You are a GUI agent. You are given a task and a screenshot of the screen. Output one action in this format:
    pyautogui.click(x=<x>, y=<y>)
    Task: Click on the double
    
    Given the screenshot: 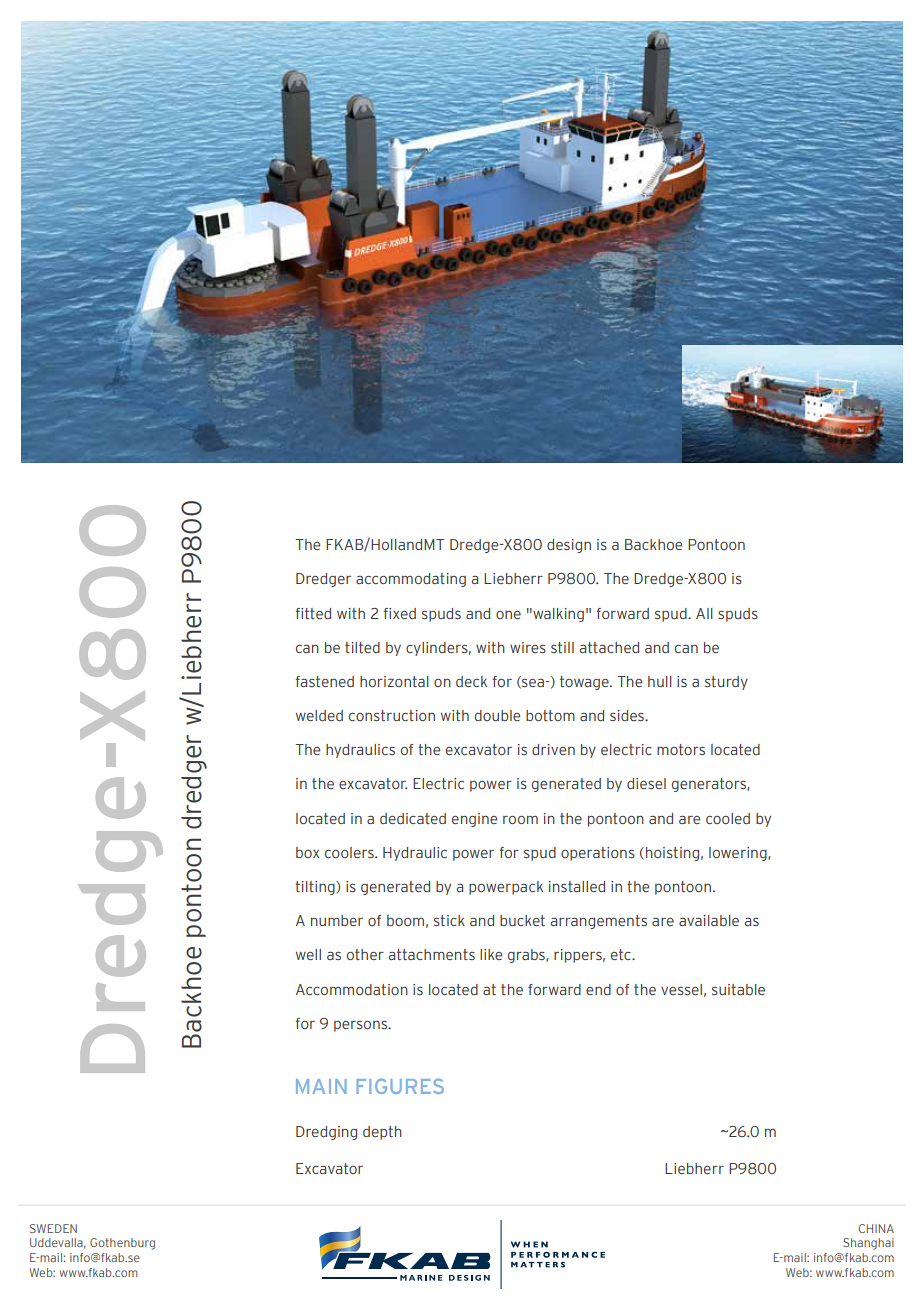 What is the action you would take?
    pyautogui.click(x=497, y=715)
